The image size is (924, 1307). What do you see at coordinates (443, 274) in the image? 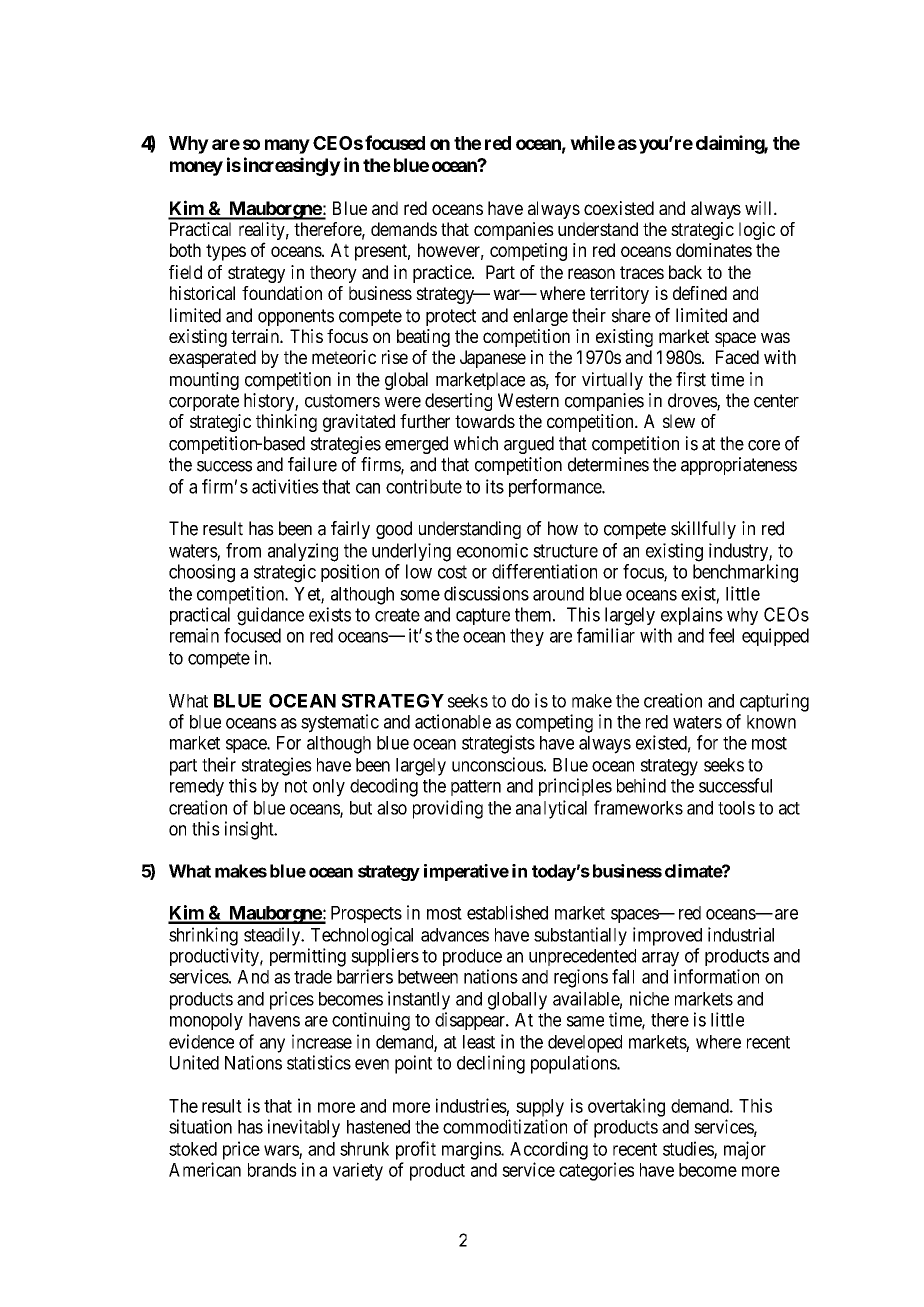
I see `practice` at bounding box center [443, 274].
